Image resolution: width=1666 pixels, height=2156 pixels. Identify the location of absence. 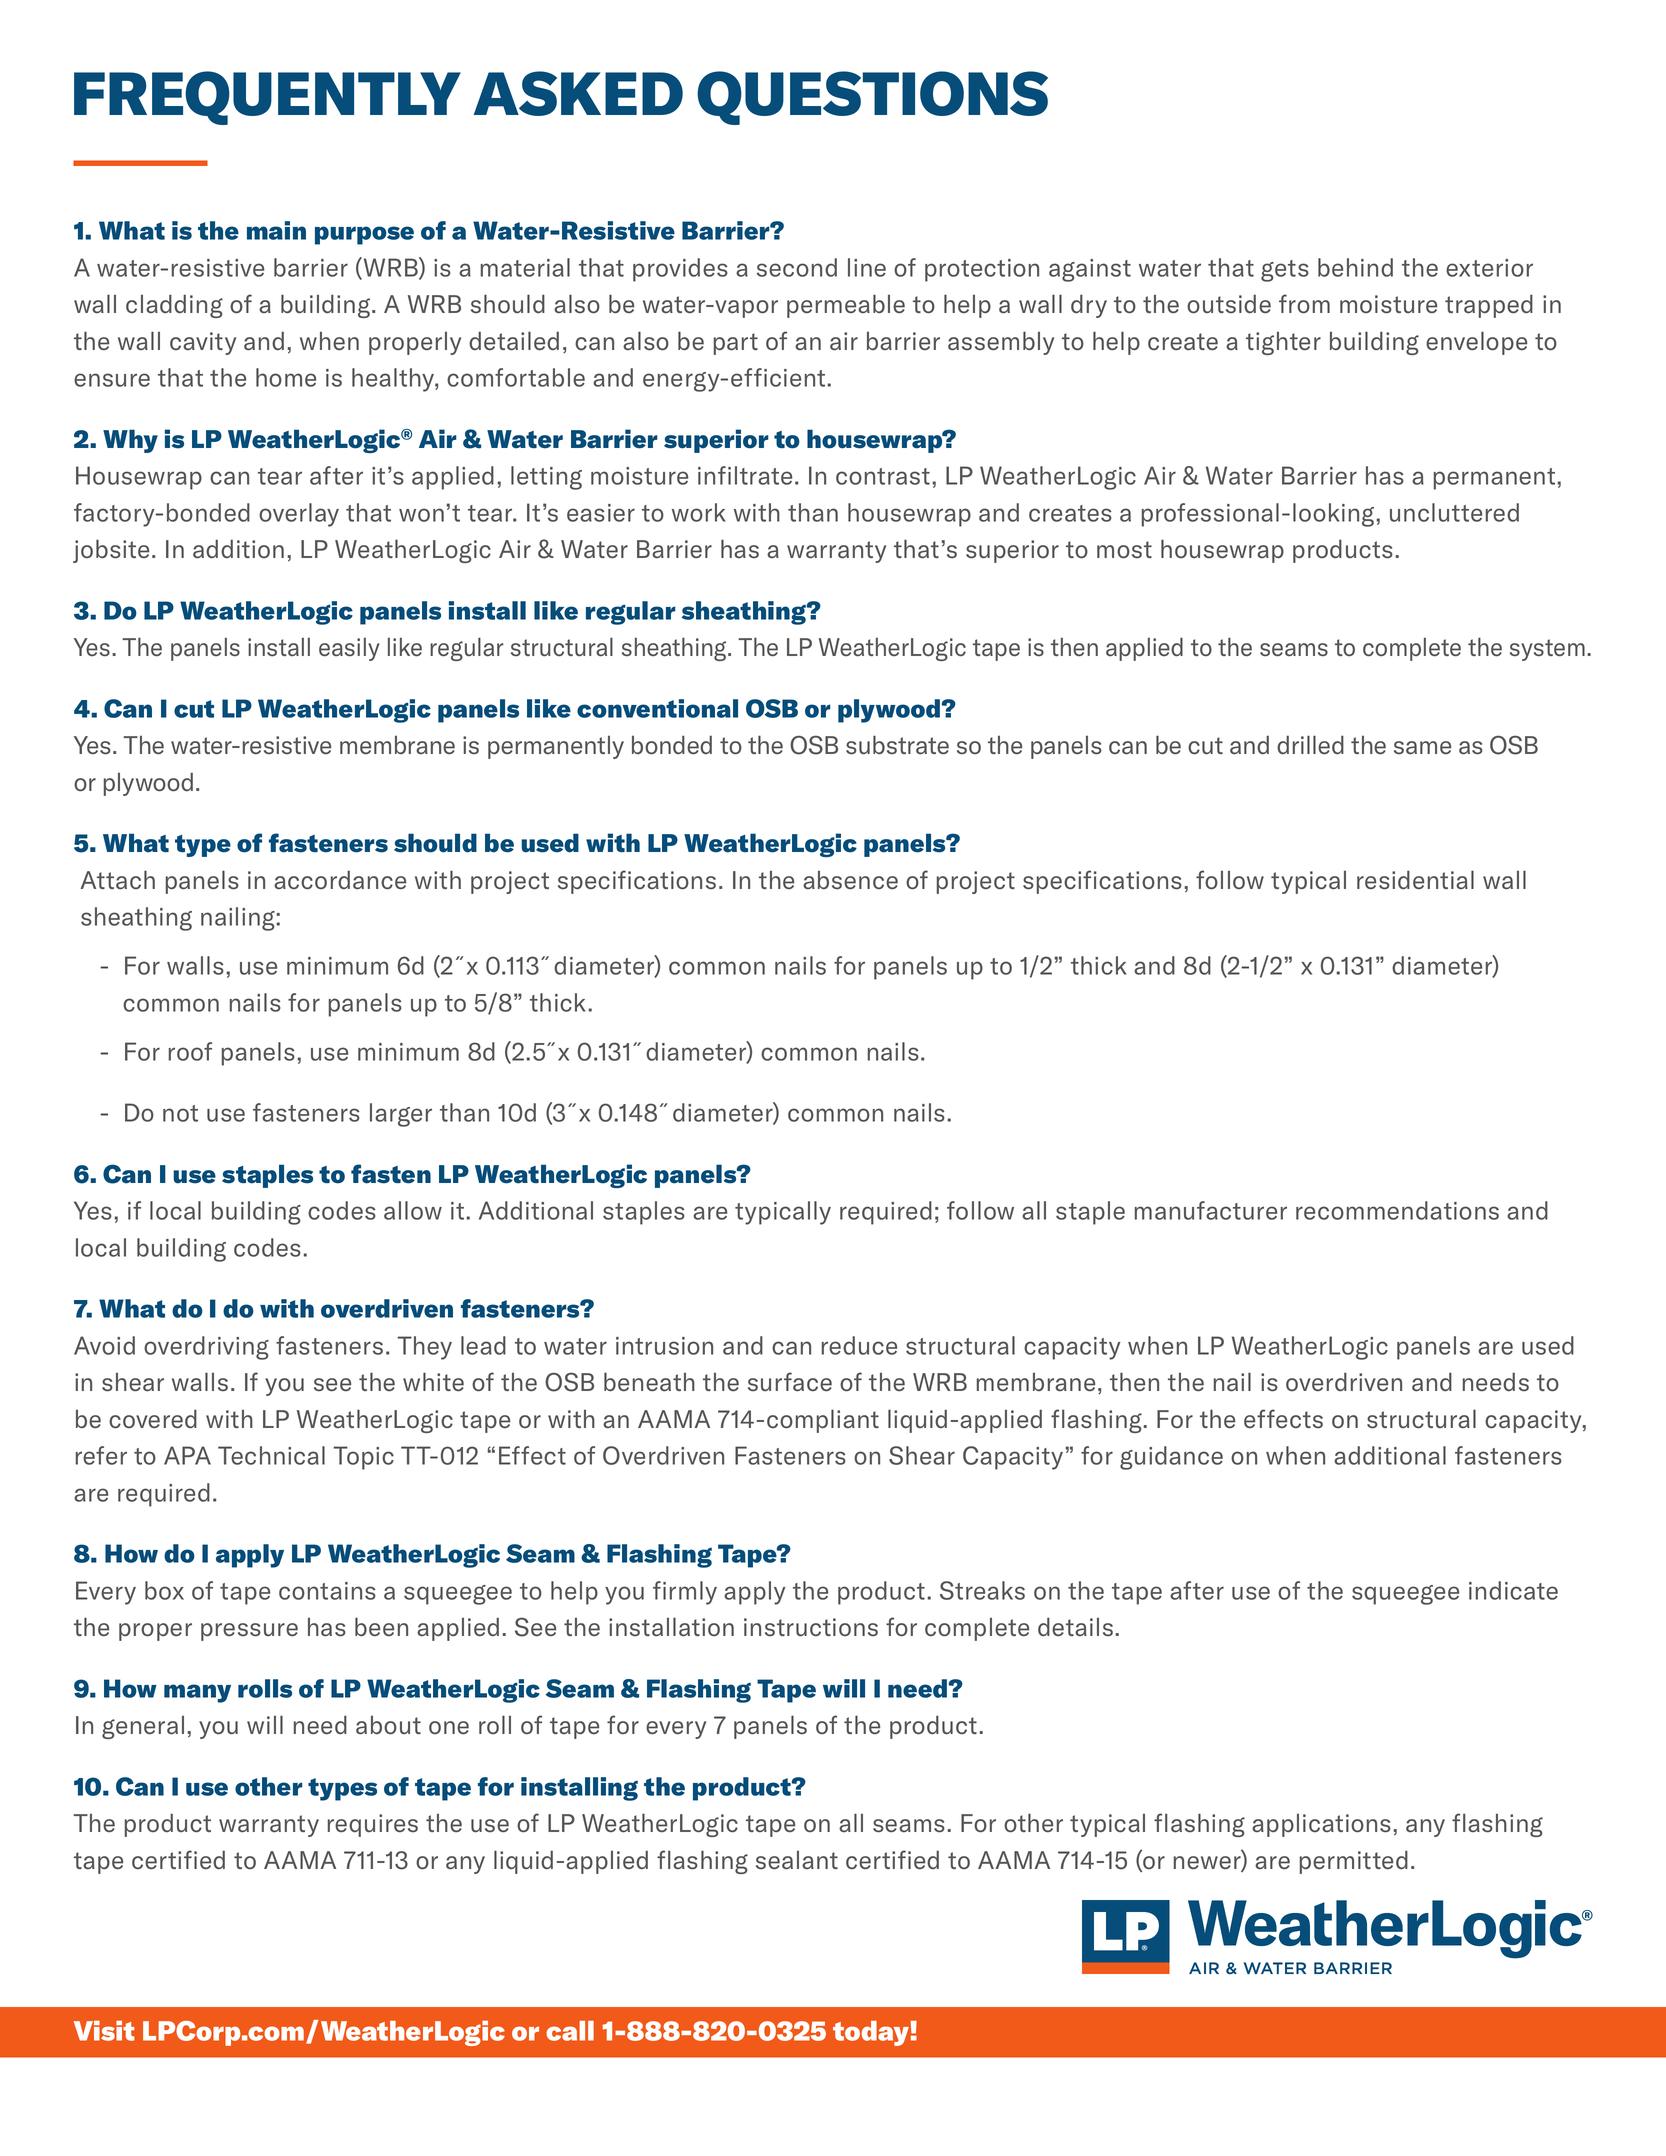
(850, 880).
